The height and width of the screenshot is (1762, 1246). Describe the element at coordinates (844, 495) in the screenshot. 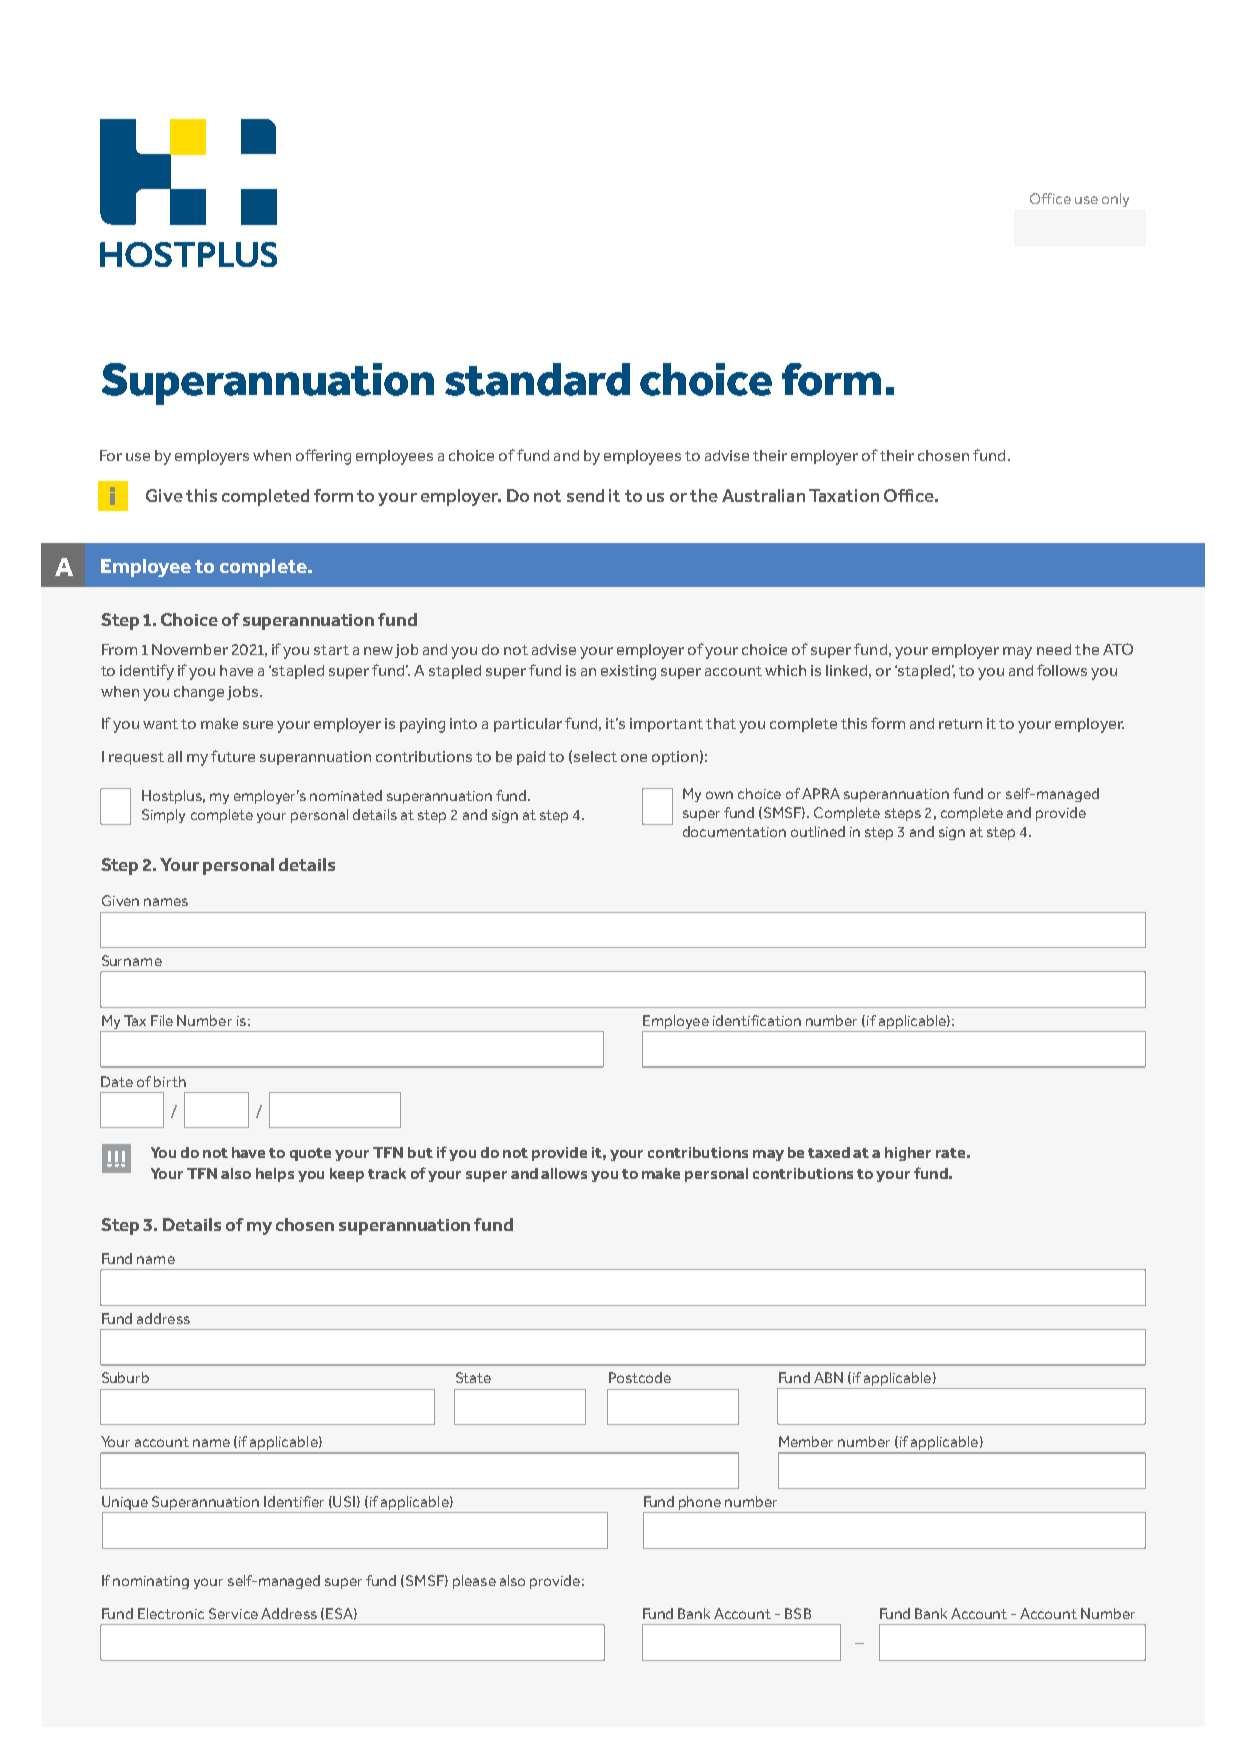

I see `Taxation` at that location.
